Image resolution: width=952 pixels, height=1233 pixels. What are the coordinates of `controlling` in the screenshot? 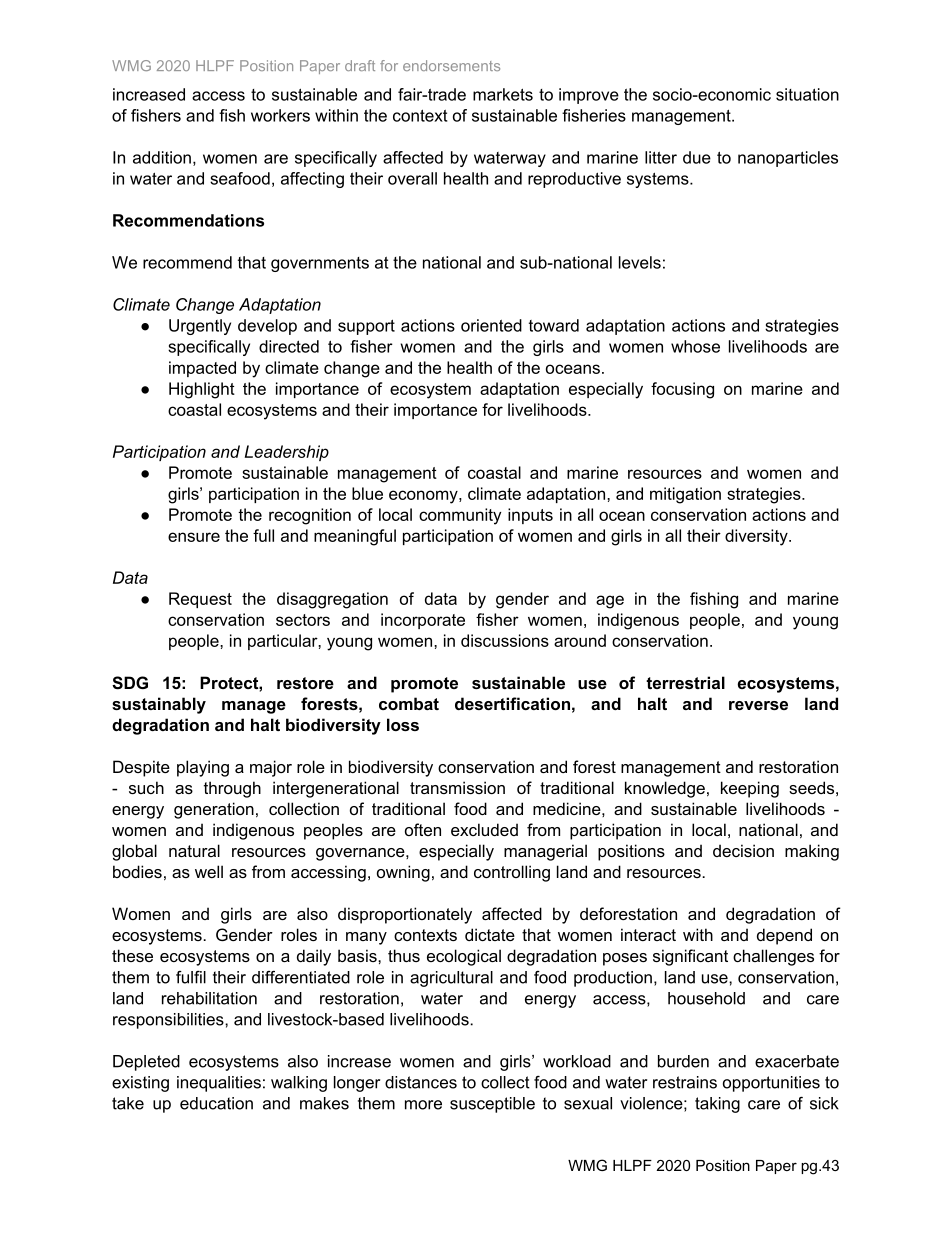 It's located at (512, 873).
